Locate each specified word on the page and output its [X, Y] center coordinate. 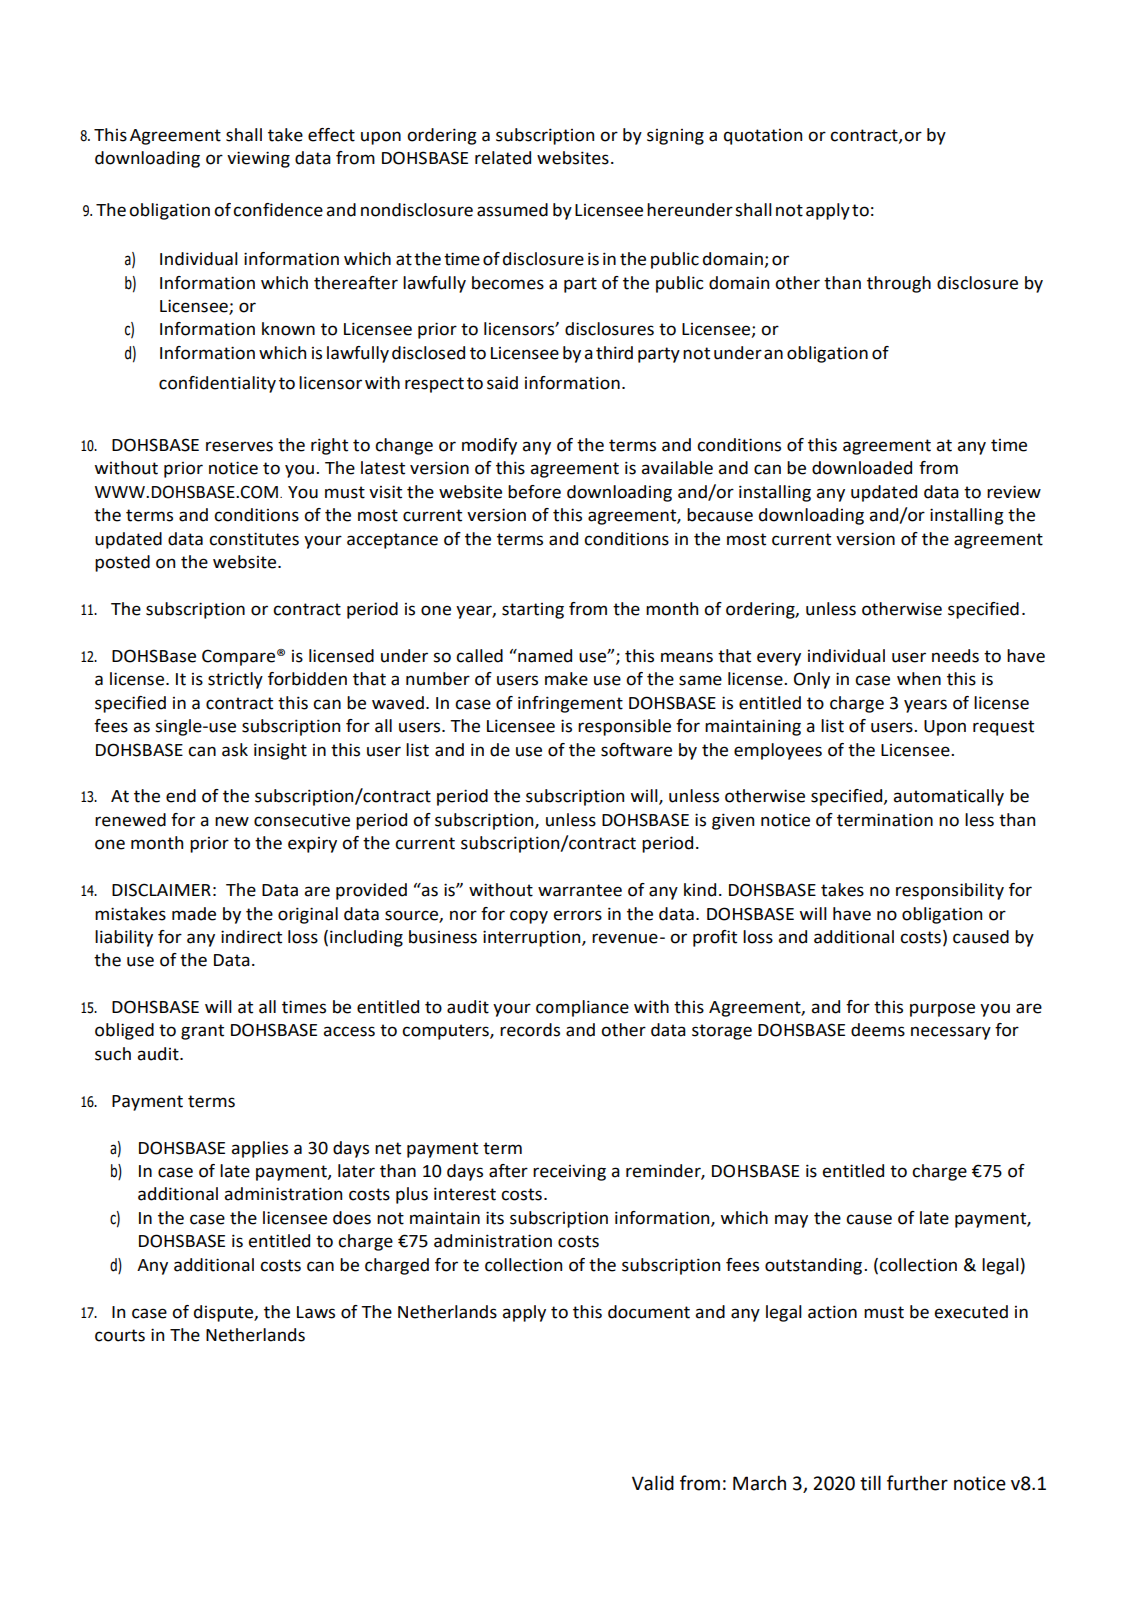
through [899, 284]
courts [120, 1335]
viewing [258, 159]
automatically [948, 797]
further [917, 1483]
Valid [653, 1483]
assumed [512, 210]
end [181, 796]
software [636, 750]
